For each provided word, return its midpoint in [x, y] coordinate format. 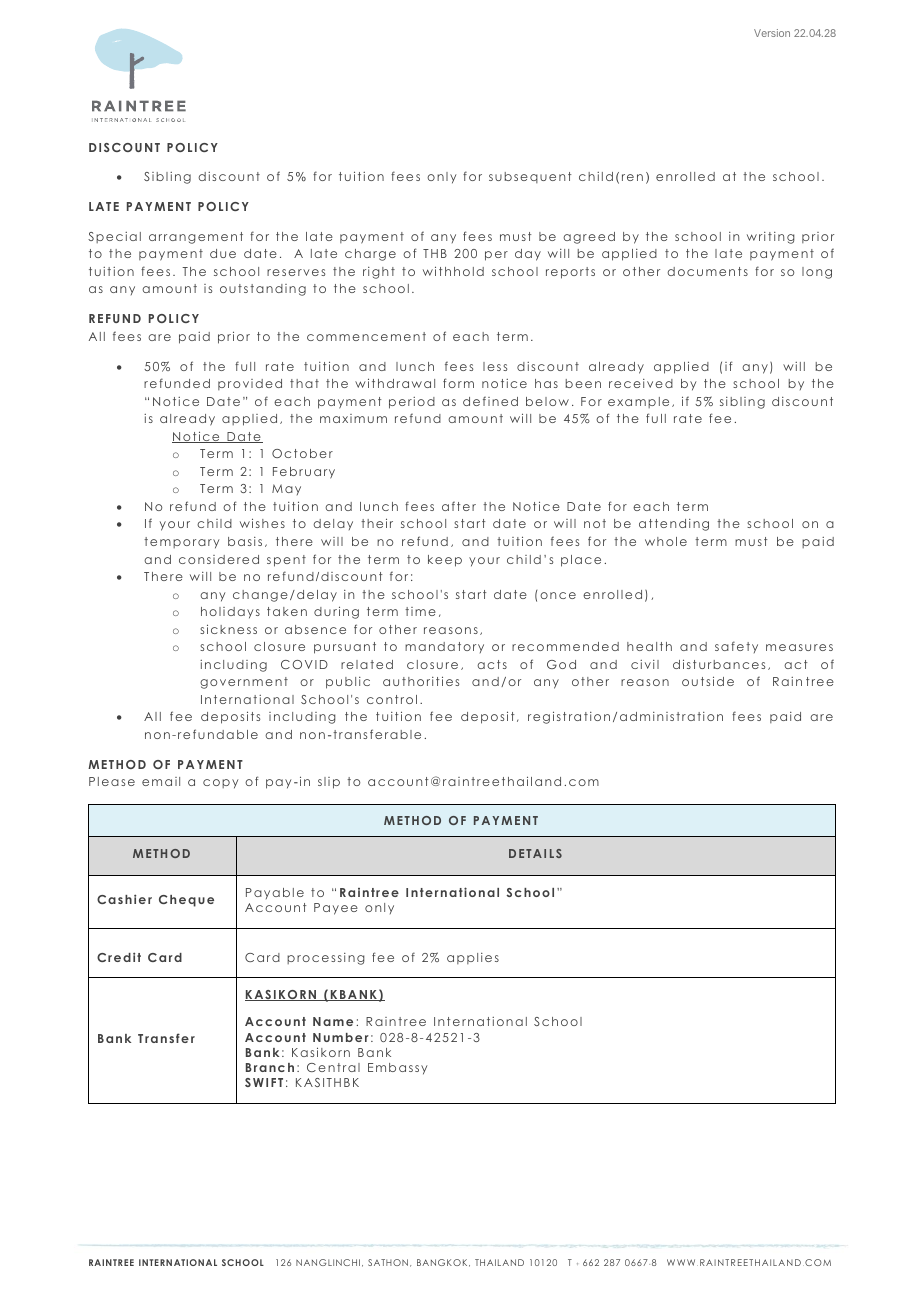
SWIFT [264, 1082]
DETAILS [535, 853]
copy [220, 784]
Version [772, 33]
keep [445, 561]
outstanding [263, 290]
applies [473, 958]
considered [219, 559]
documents [707, 271]
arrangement [196, 238]
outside [708, 681]
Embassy [397, 1069]
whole [666, 541]
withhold [453, 271]
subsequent [530, 177]
